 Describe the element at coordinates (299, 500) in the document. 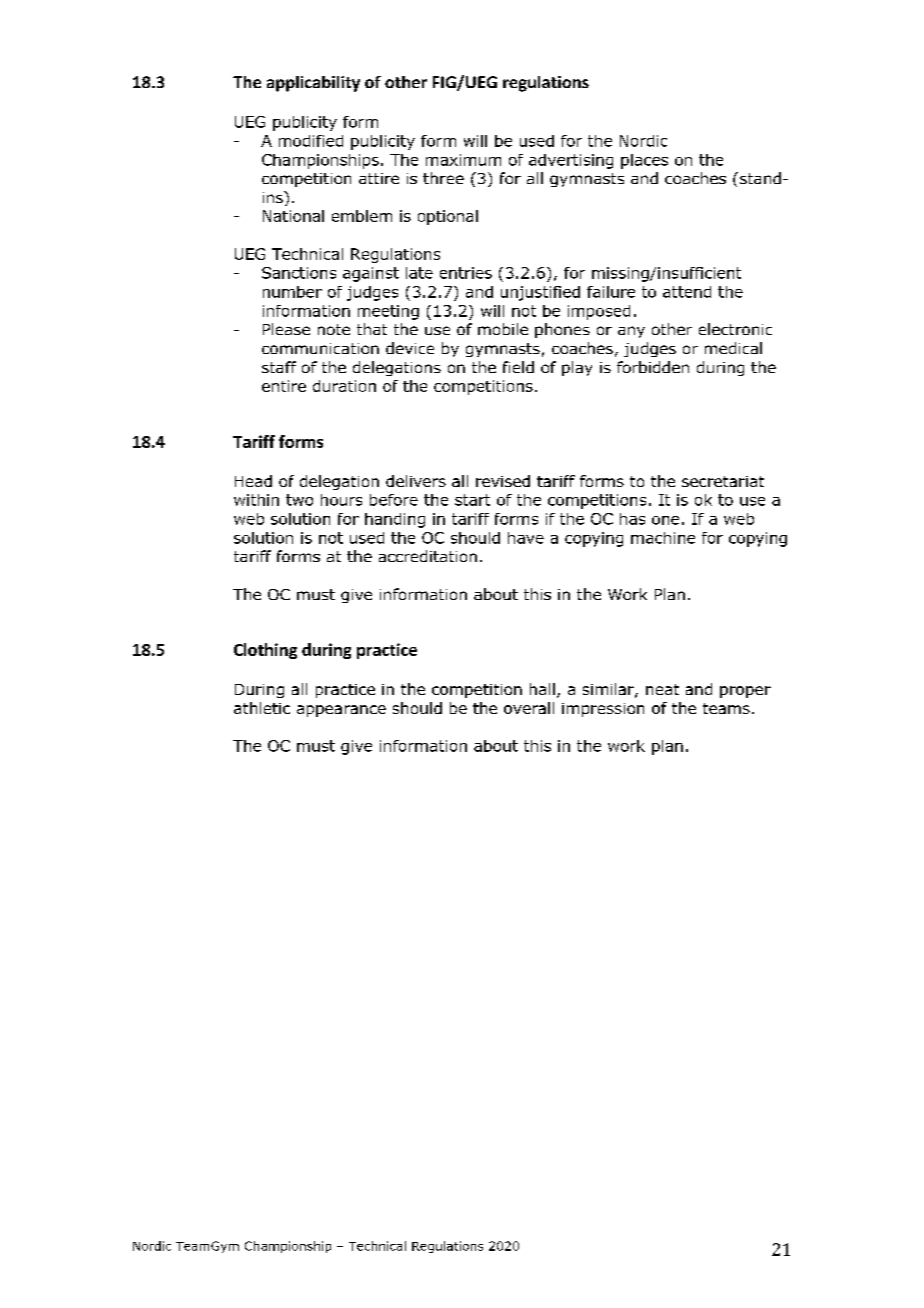

I see `two` at that location.
